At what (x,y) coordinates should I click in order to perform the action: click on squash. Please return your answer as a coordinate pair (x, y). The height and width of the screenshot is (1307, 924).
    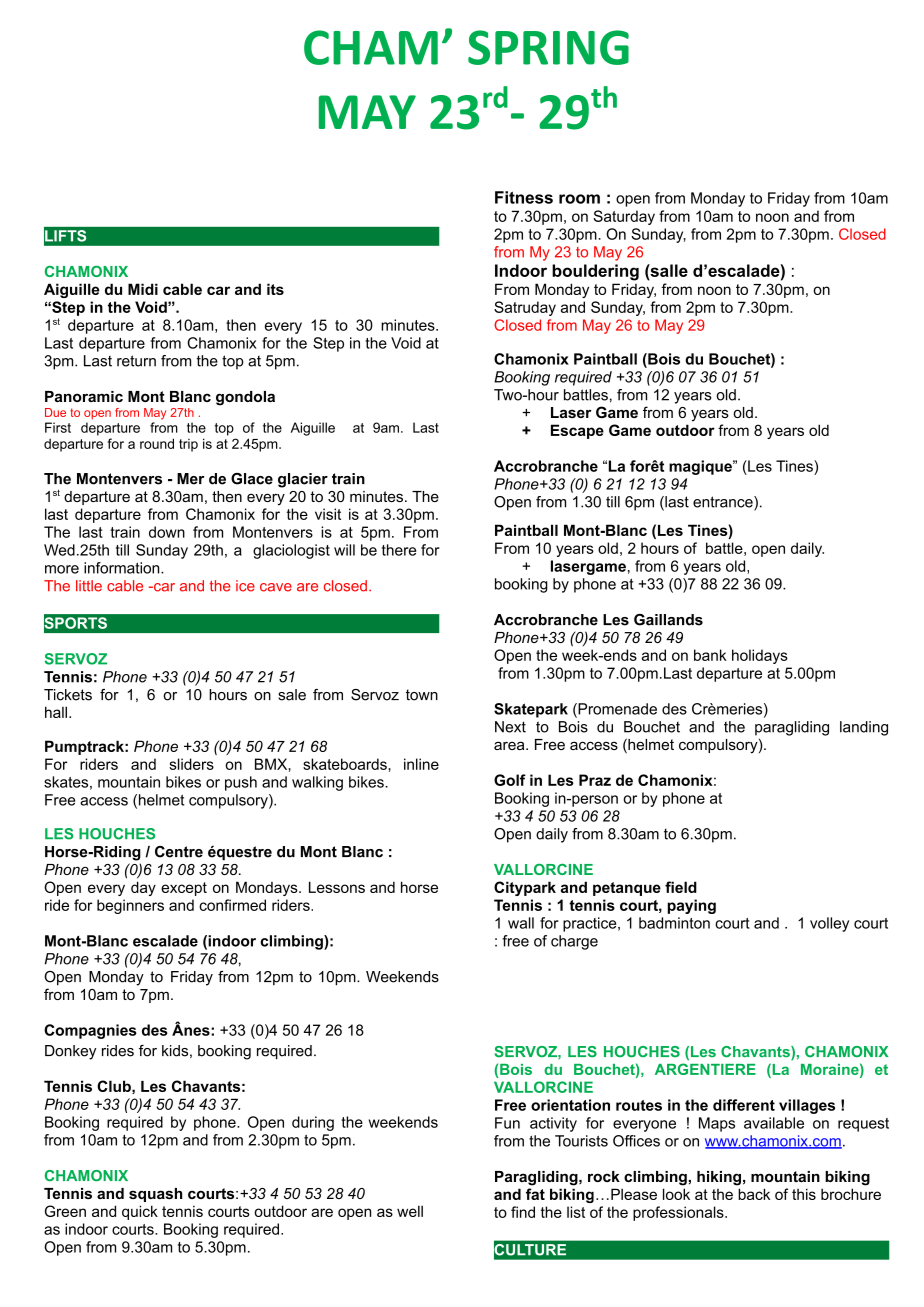
    Looking at the image, I should click on (155, 1195).
